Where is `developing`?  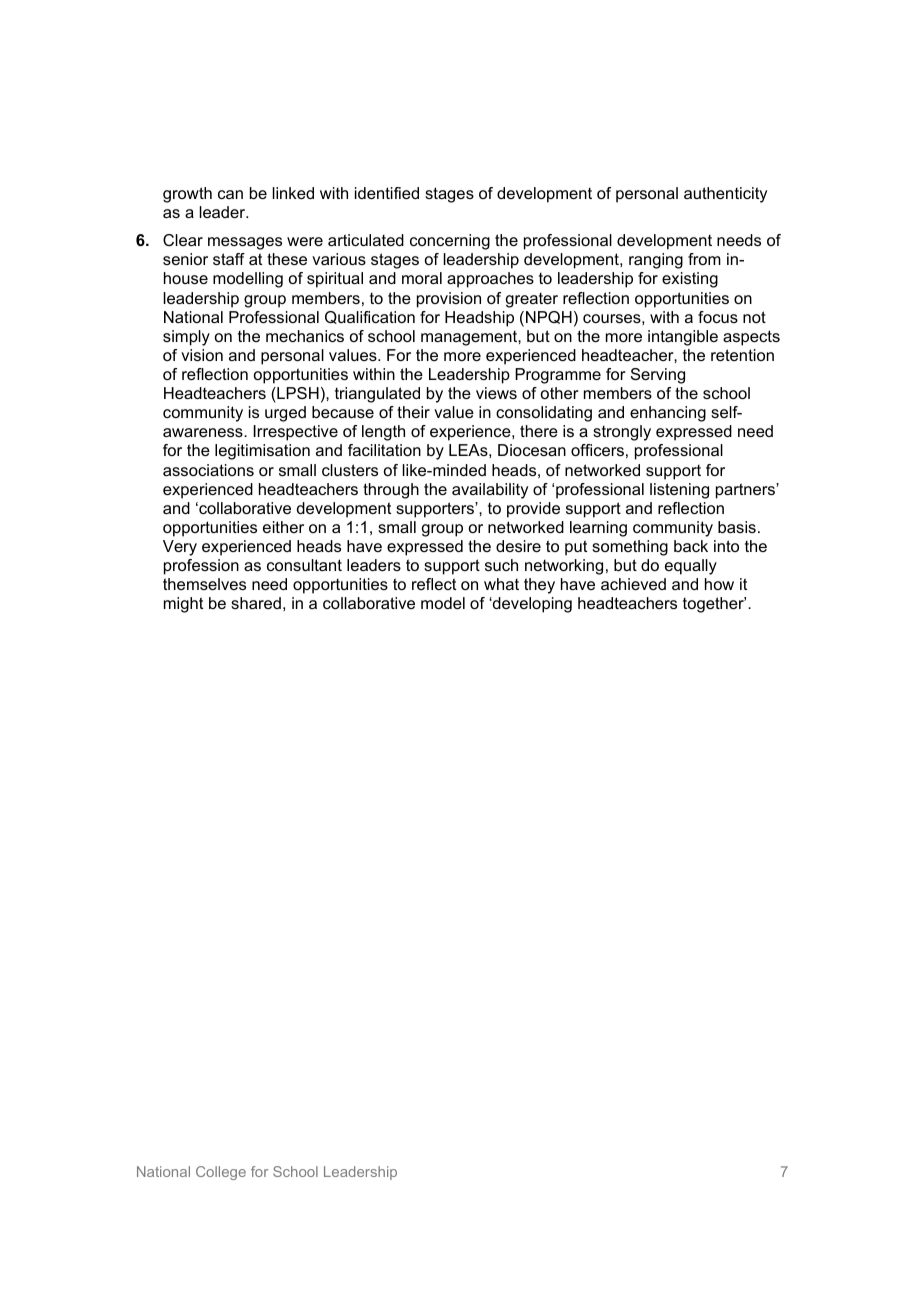 developing is located at coordinates (531, 605).
